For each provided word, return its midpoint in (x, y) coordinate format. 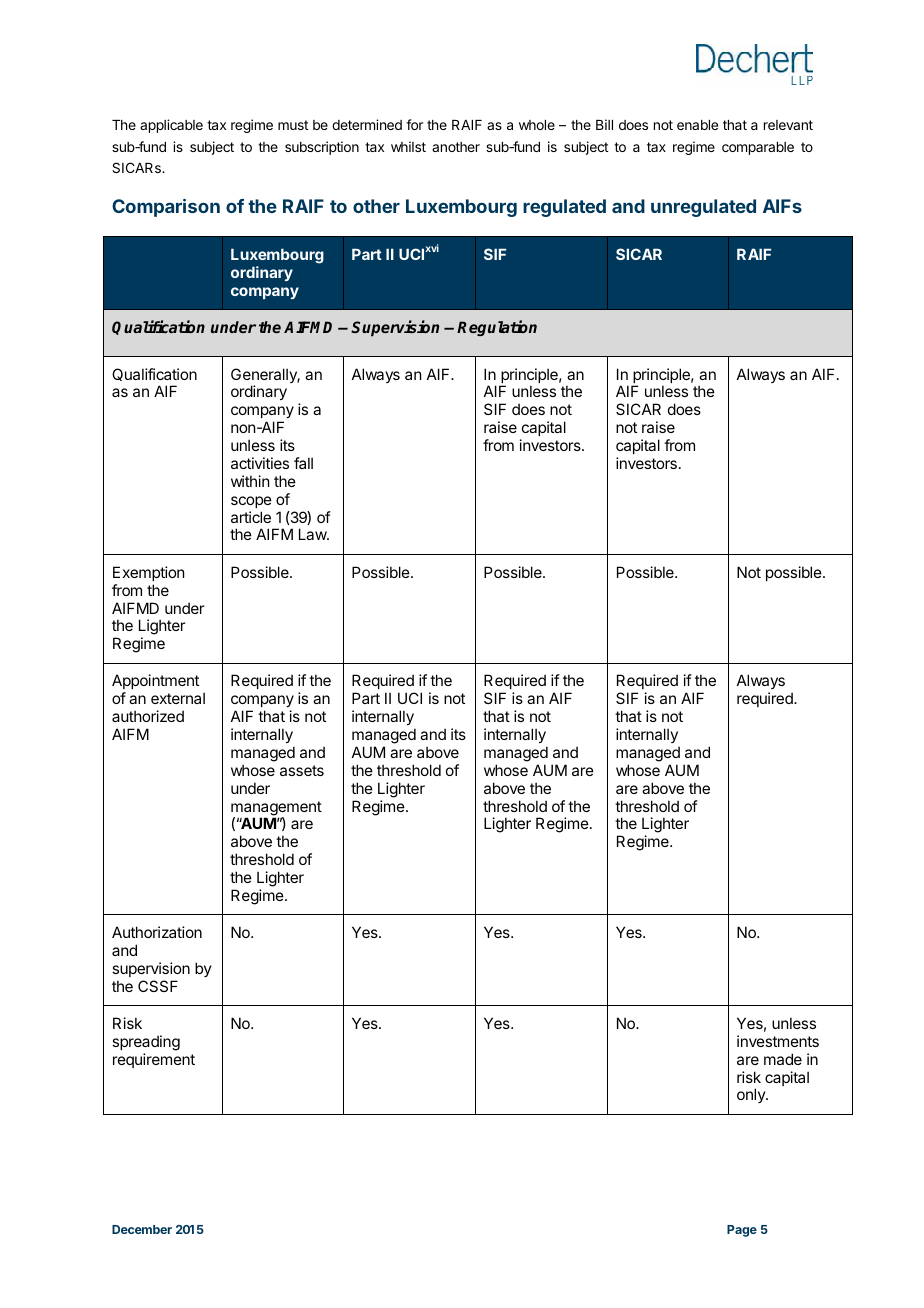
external (178, 698)
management (276, 809)
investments (778, 1041)
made (783, 1059)
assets (302, 770)
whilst (408, 146)
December (142, 1229)
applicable (171, 126)
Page (742, 1231)
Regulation (497, 328)
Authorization (157, 932)
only (752, 1095)
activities (260, 463)
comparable (758, 148)
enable (697, 125)
